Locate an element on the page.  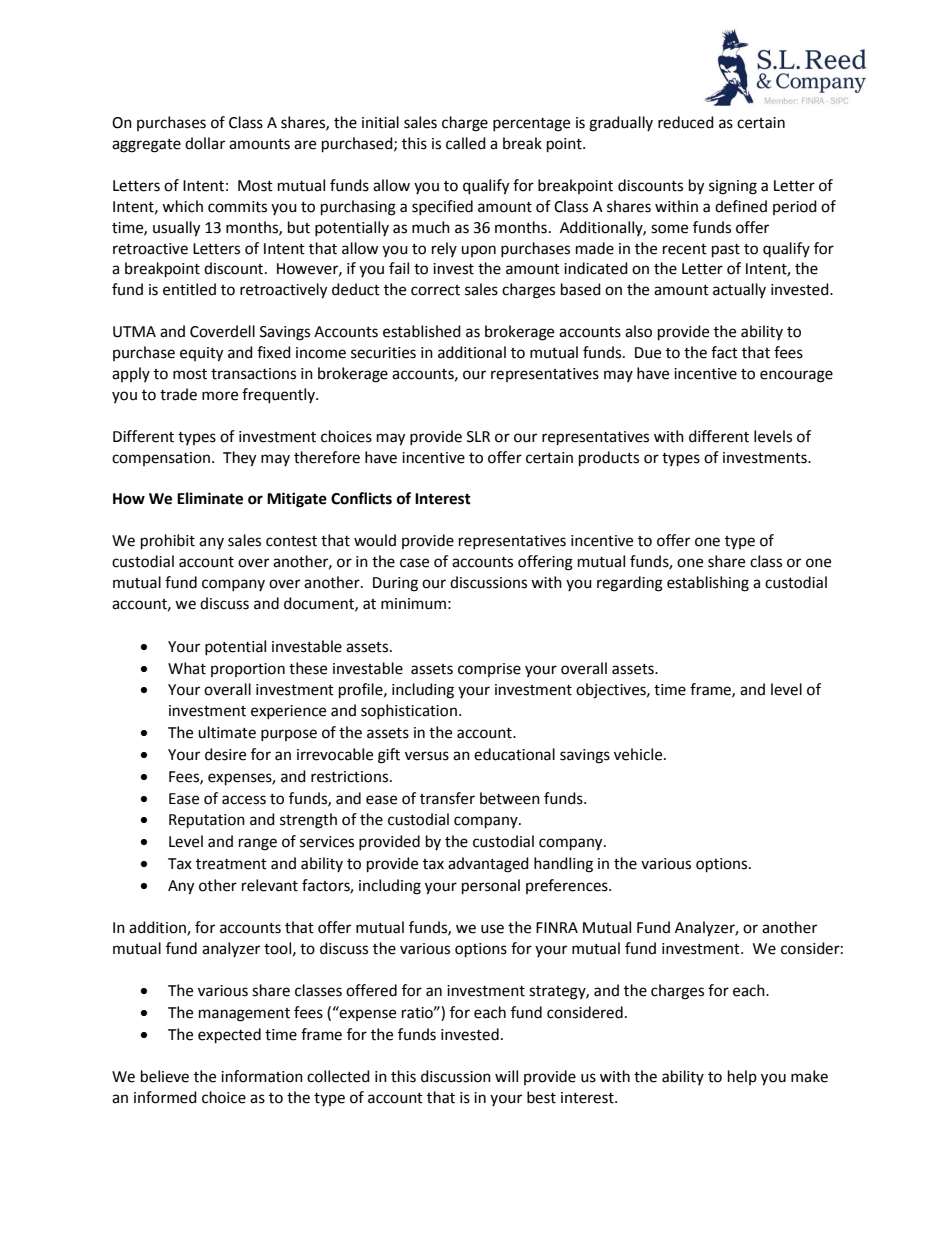
expected is located at coordinates (229, 1036).
